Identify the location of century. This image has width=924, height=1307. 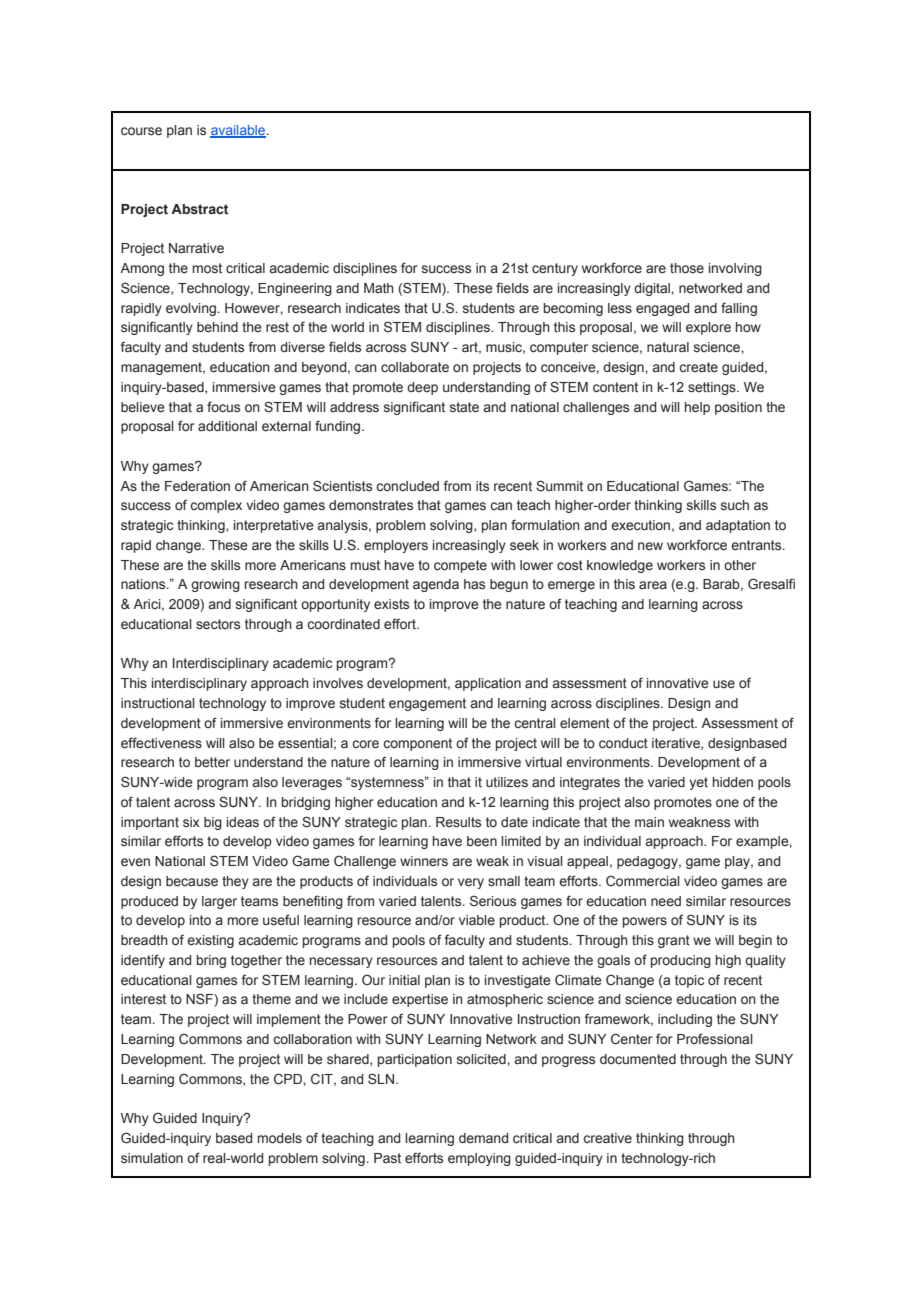
(555, 269).
